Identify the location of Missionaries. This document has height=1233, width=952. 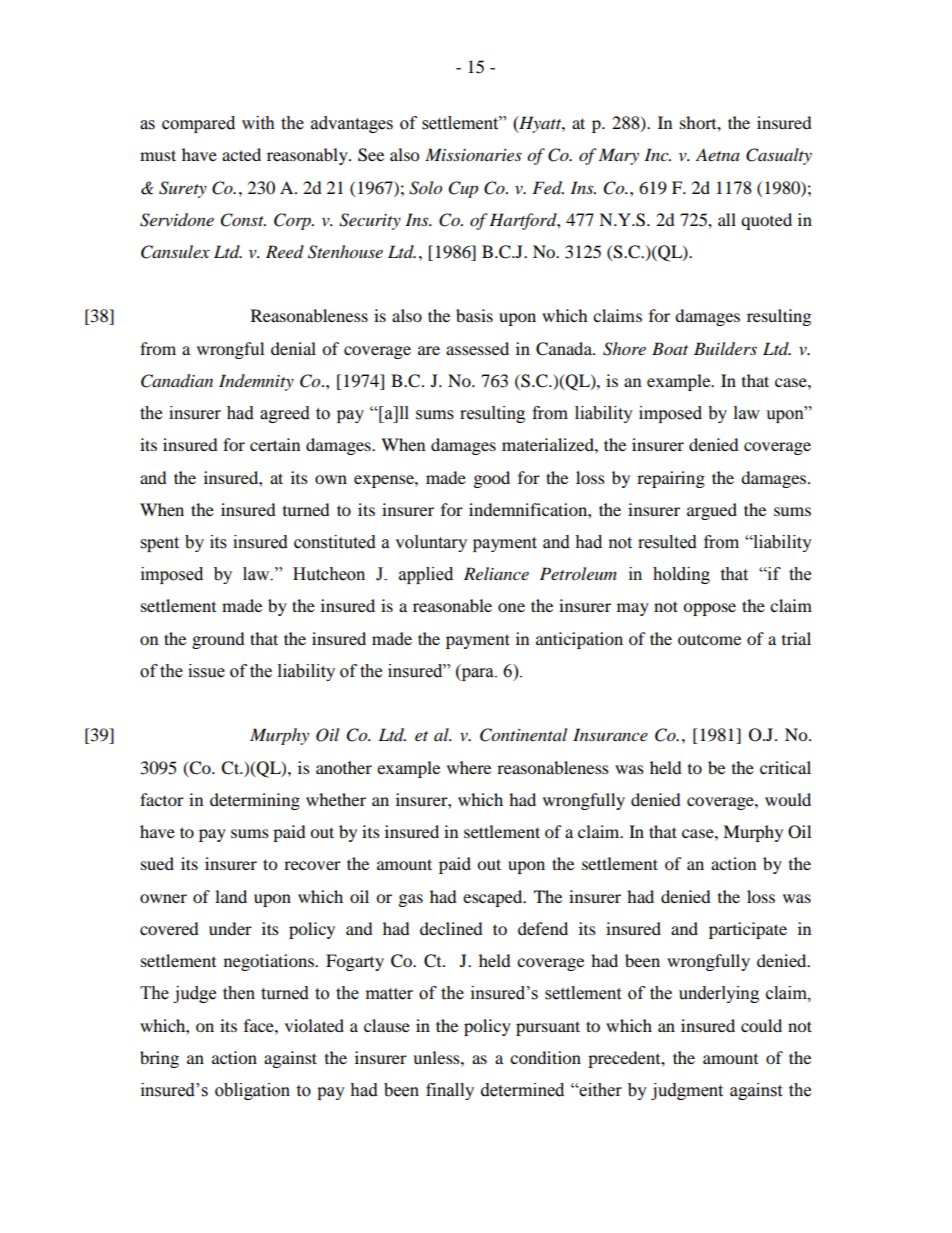
(473, 154).
